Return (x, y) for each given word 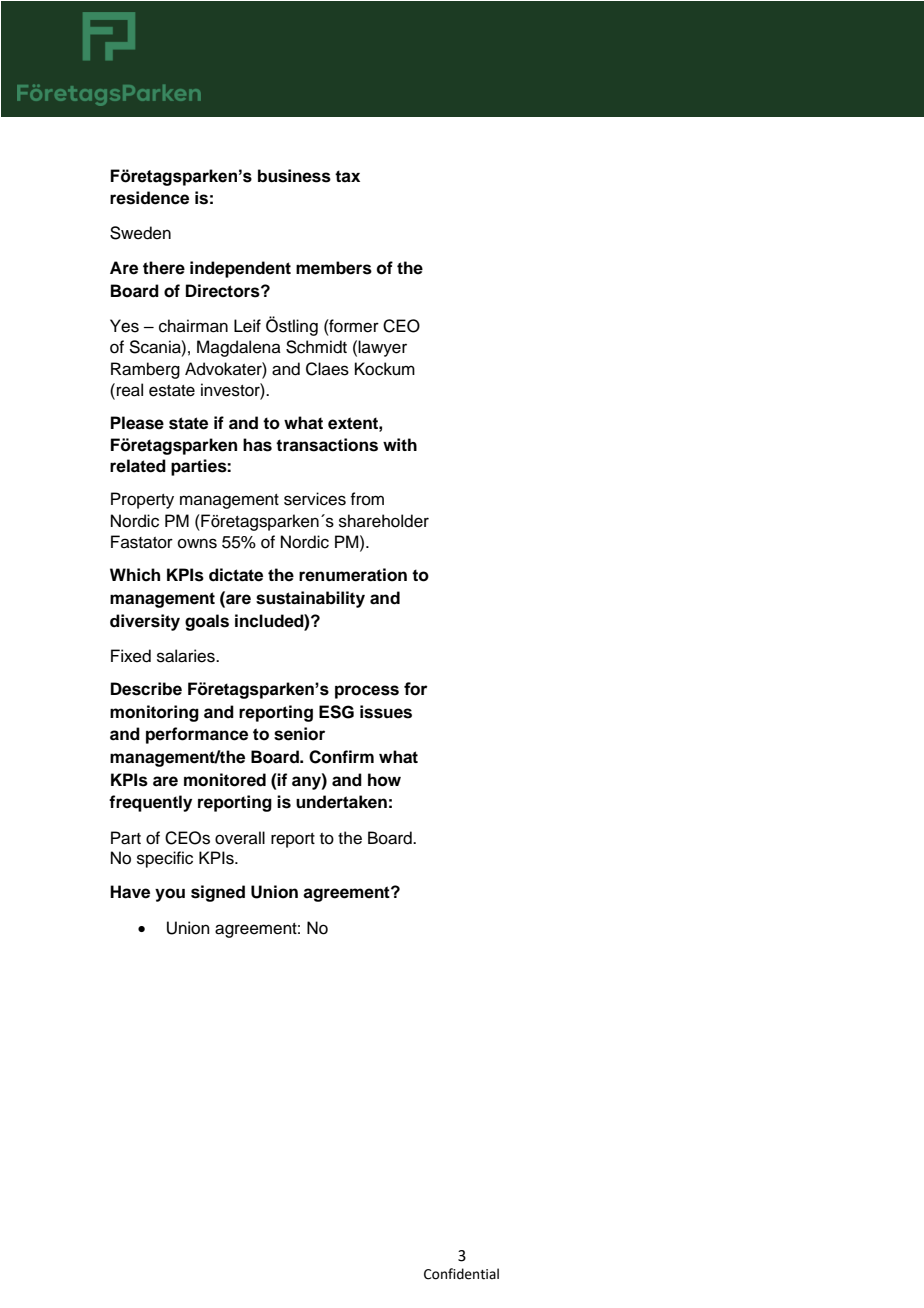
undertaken (341, 802)
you (170, 895)
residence (149, 198)
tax (347, 176)
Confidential (461, 1274)
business (294, 176)
